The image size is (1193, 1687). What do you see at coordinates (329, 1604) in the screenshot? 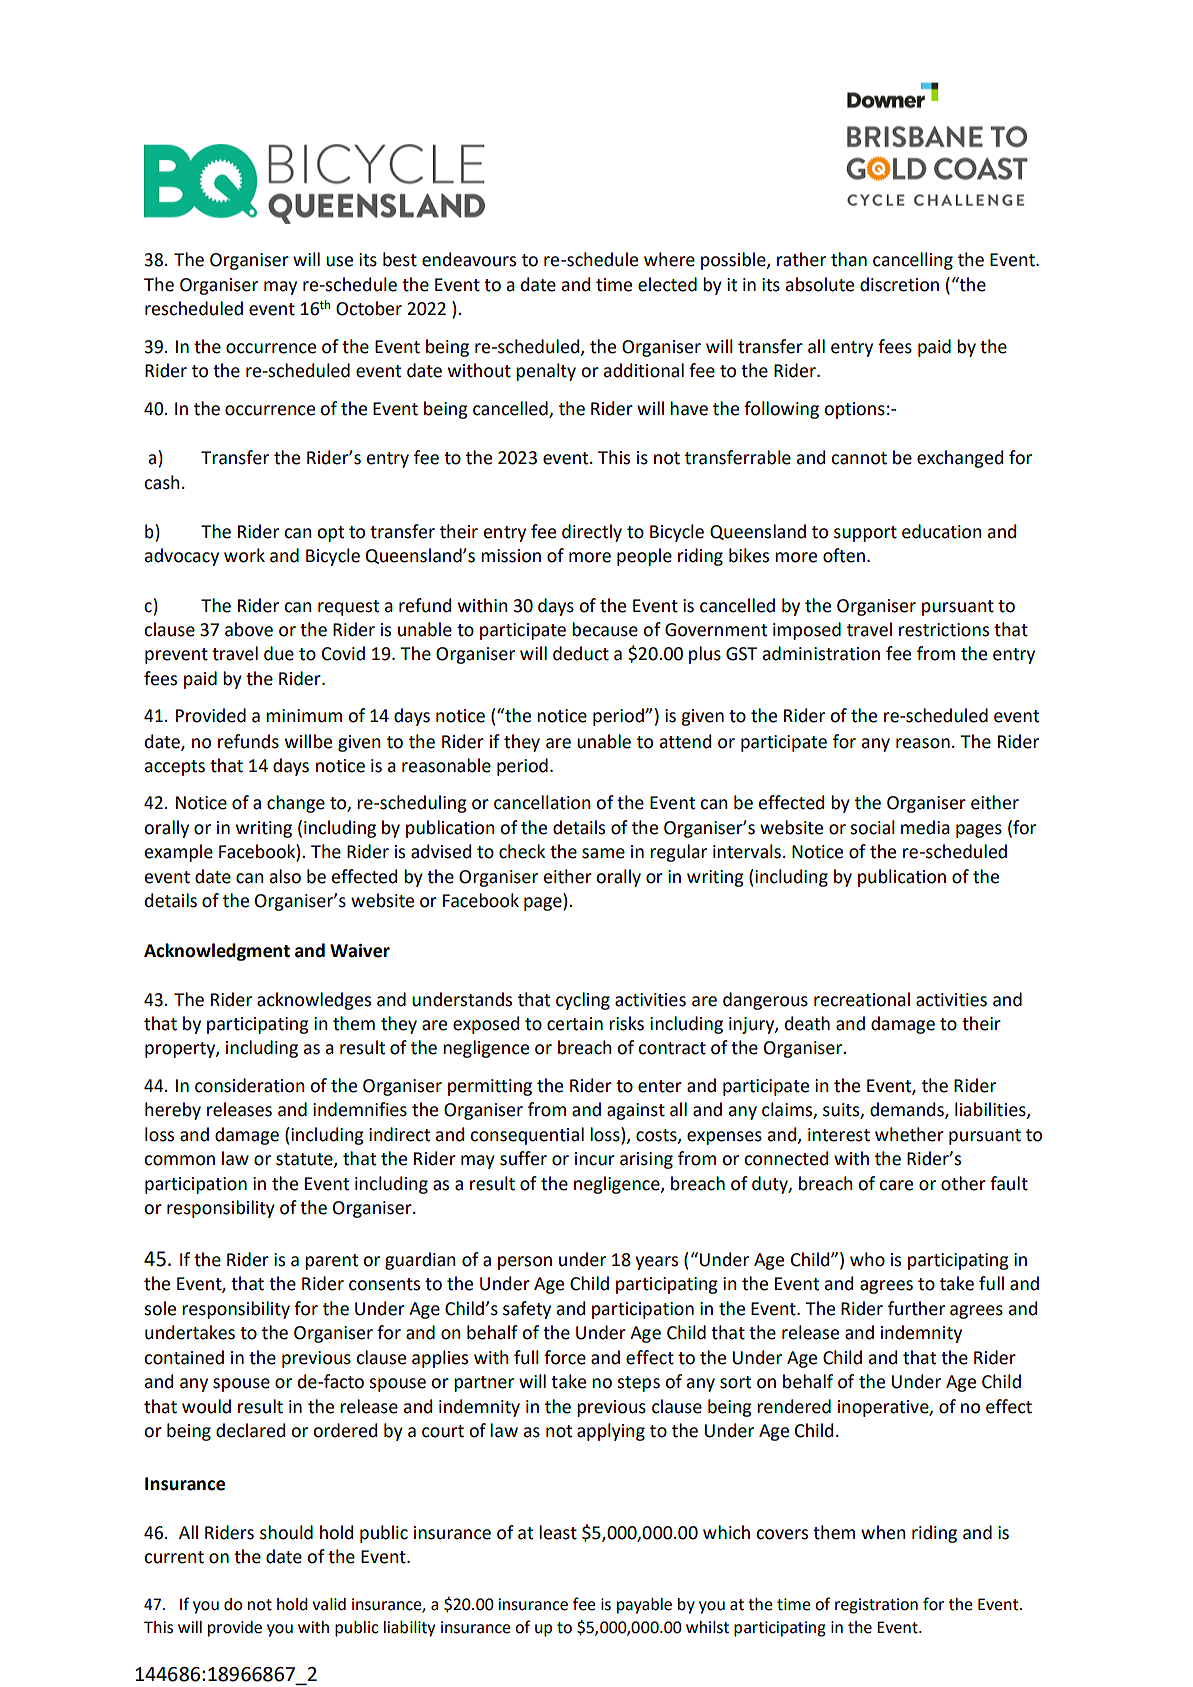
I see `valid` at bounding box center [329, 1604].
